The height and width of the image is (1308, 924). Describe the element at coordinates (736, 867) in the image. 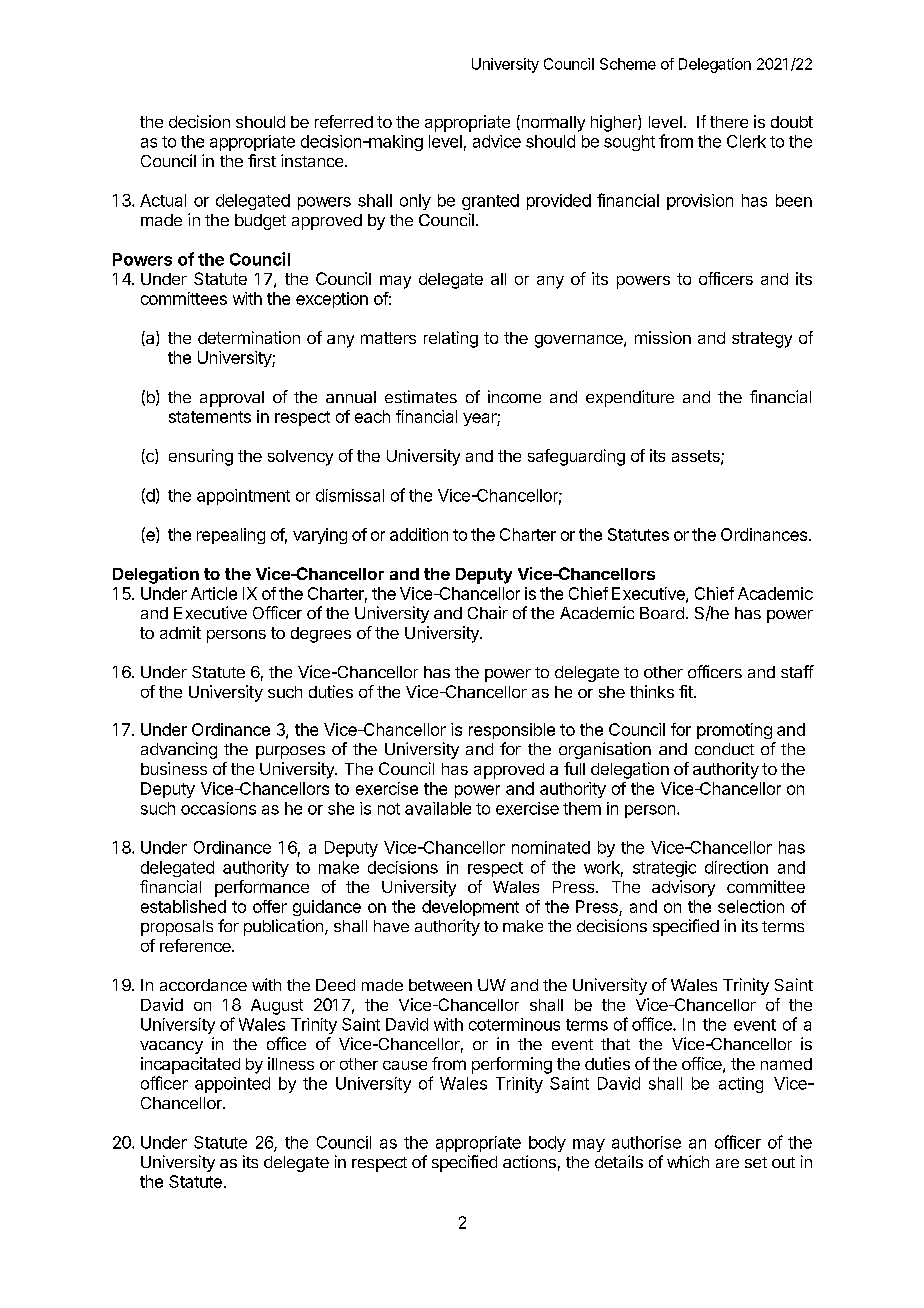

I see `direction` at that location.
